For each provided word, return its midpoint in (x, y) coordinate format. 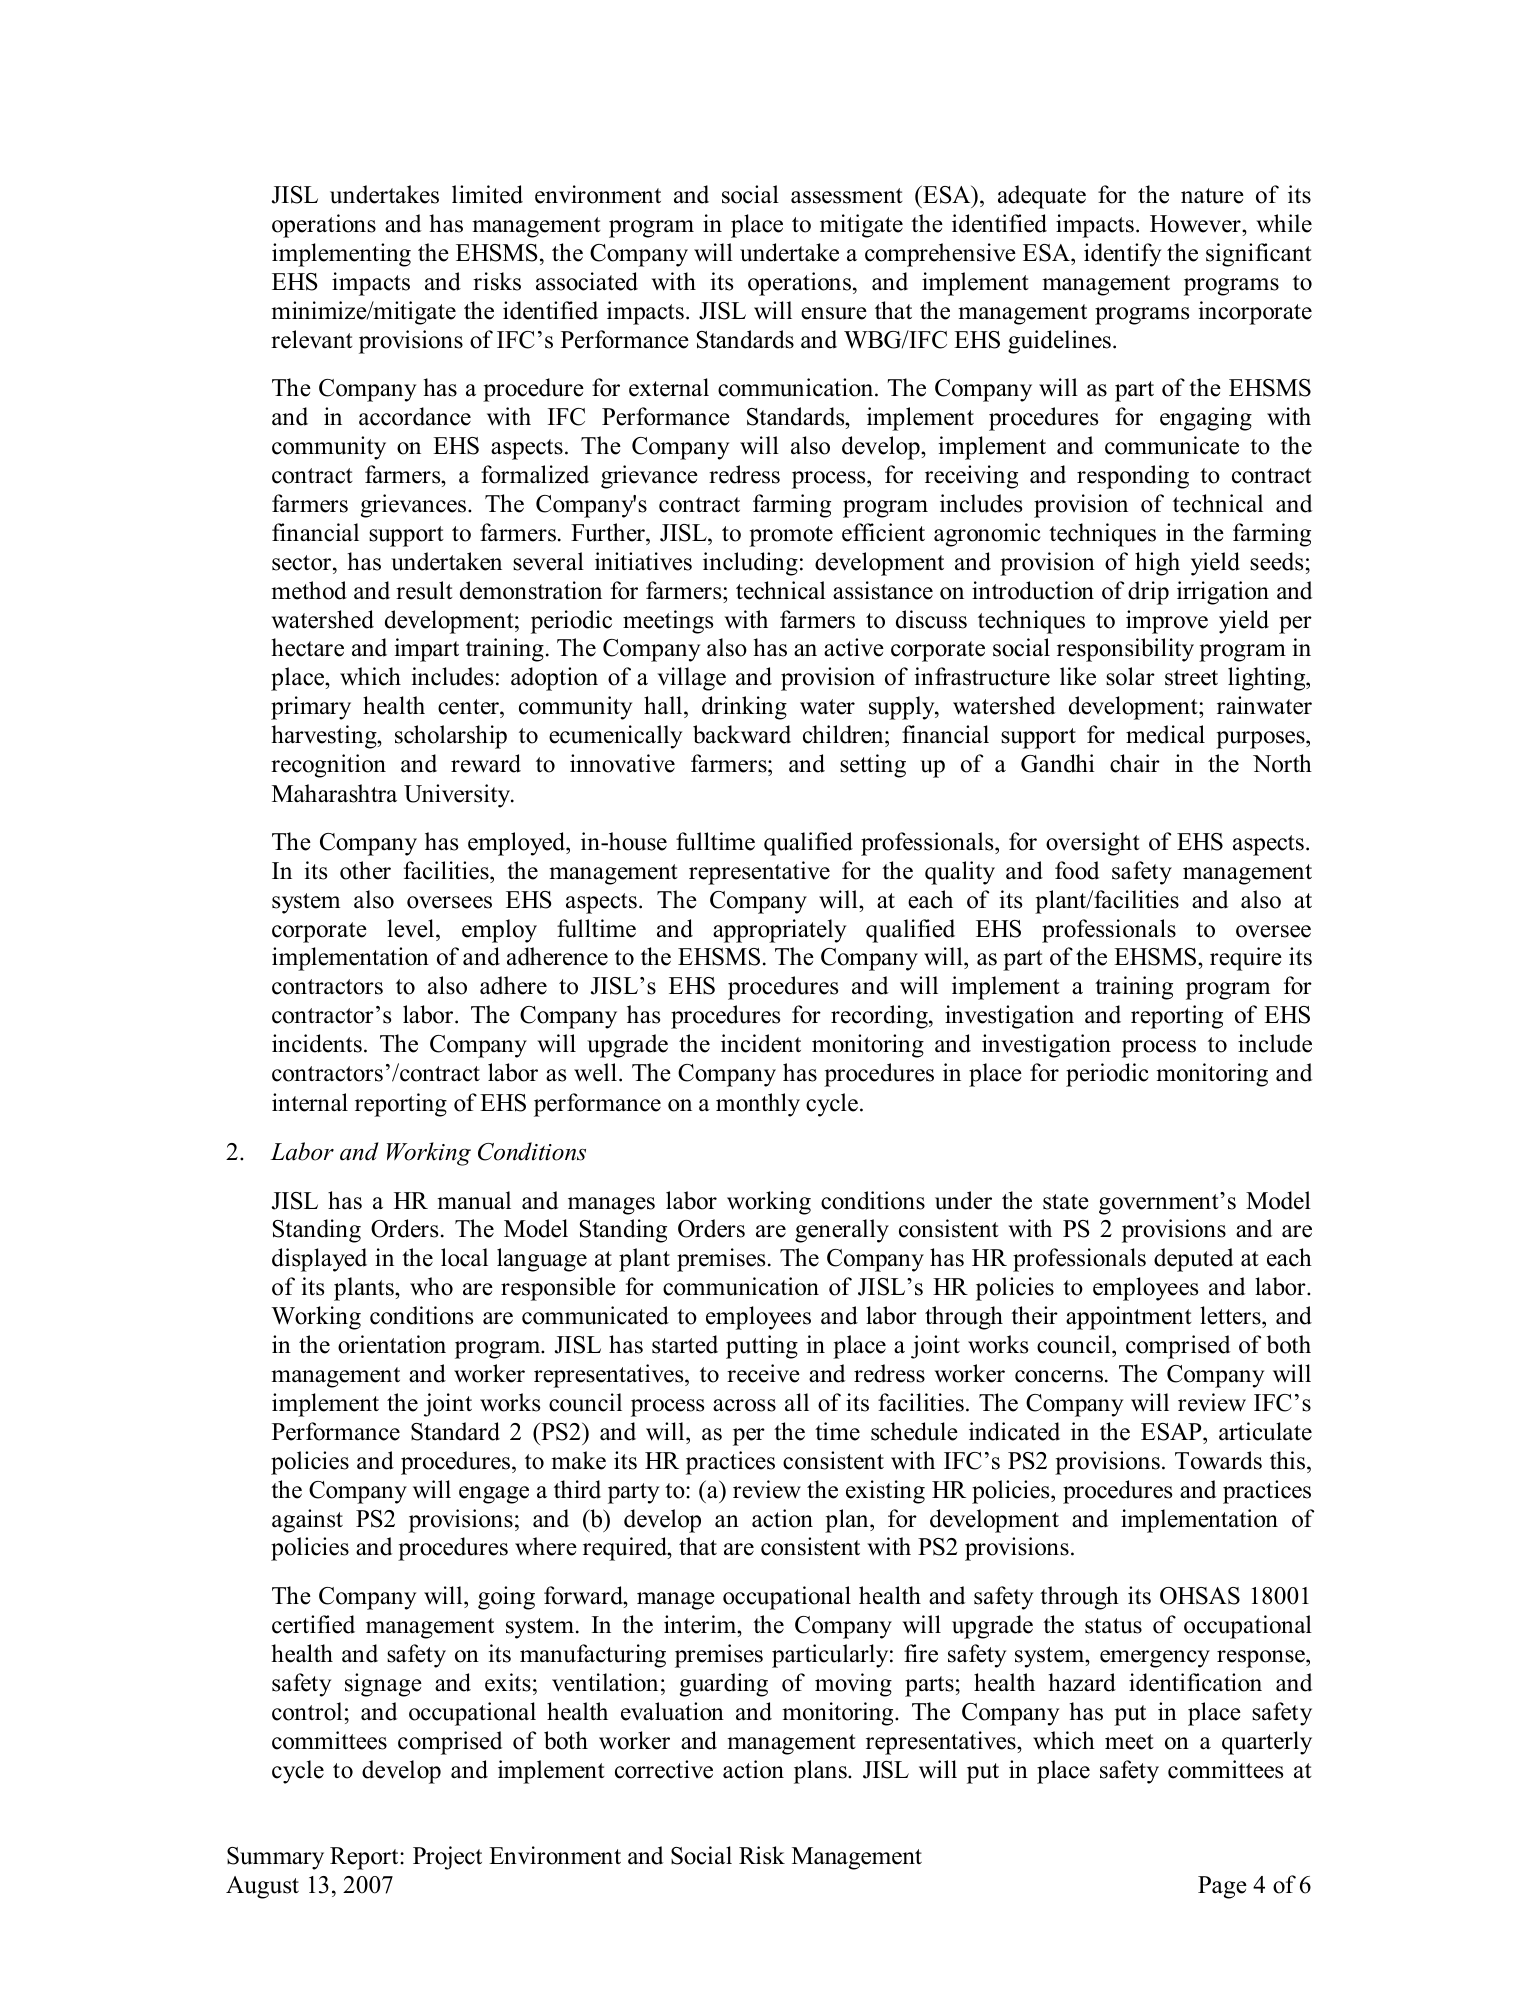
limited (487, 194)
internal (310, 1102)
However (1196, 224)
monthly (758, 1105)
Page (1222, 1887)
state (1066, 1202)
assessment (847, 196)
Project (447, 1858)
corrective (664, 1769)
